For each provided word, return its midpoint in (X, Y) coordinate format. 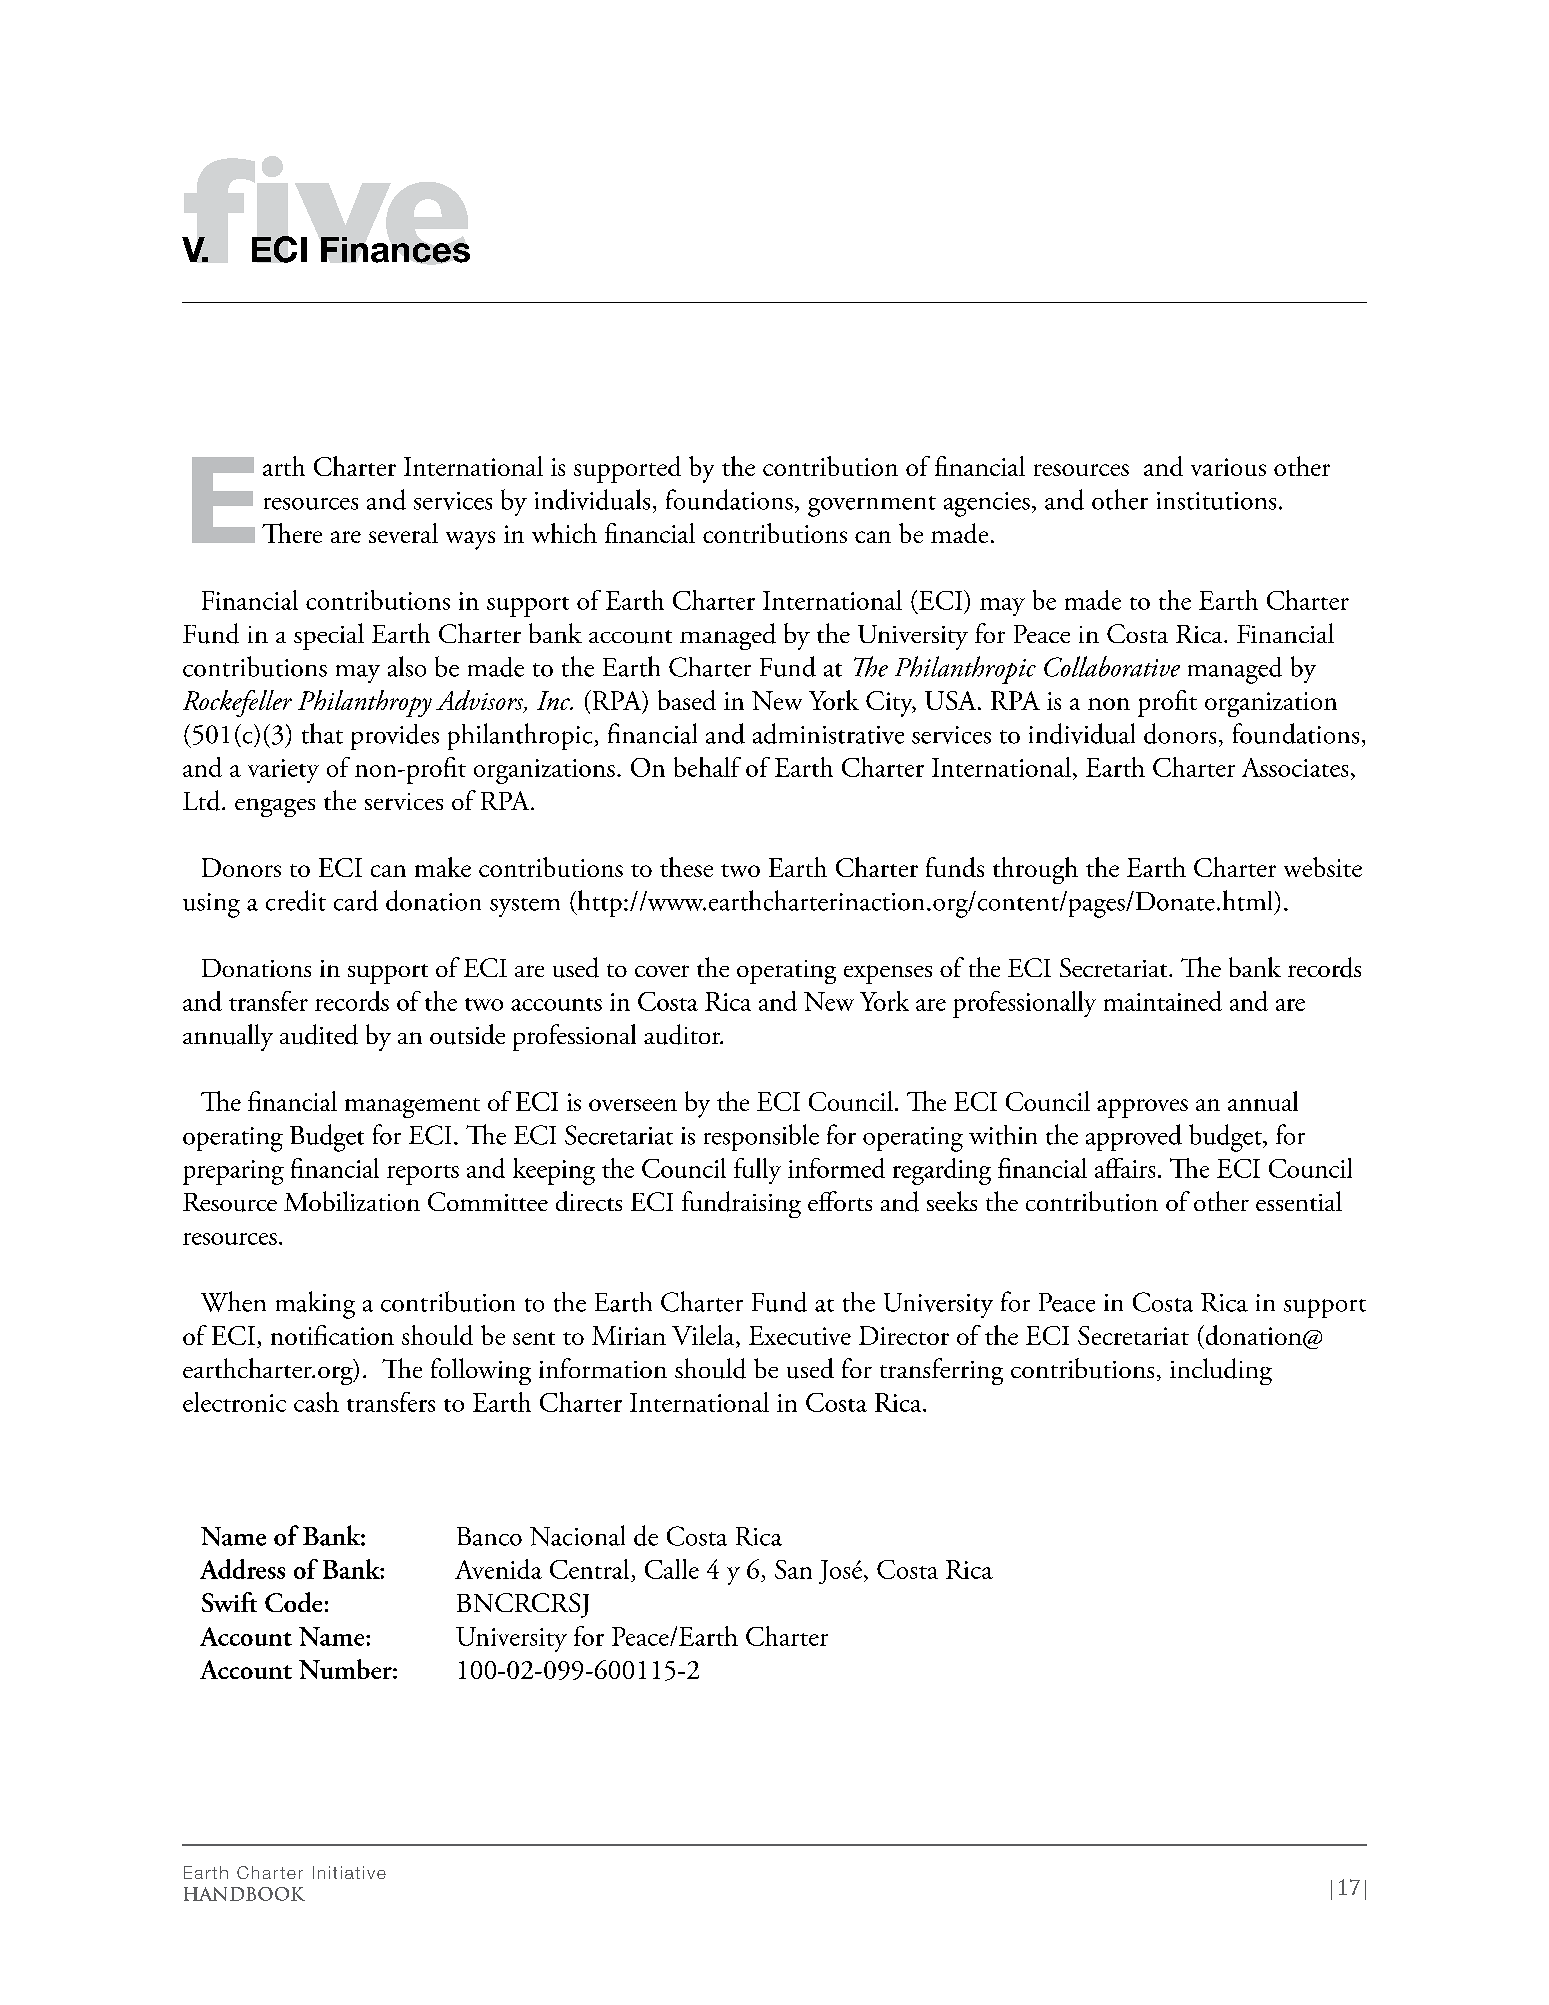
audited (319, 1034)
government (872, 506)
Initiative (349, 1872)
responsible (761, 1137)
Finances (395, 250)
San (793, 1569)
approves (1142, 1108)
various (1228, 467)
